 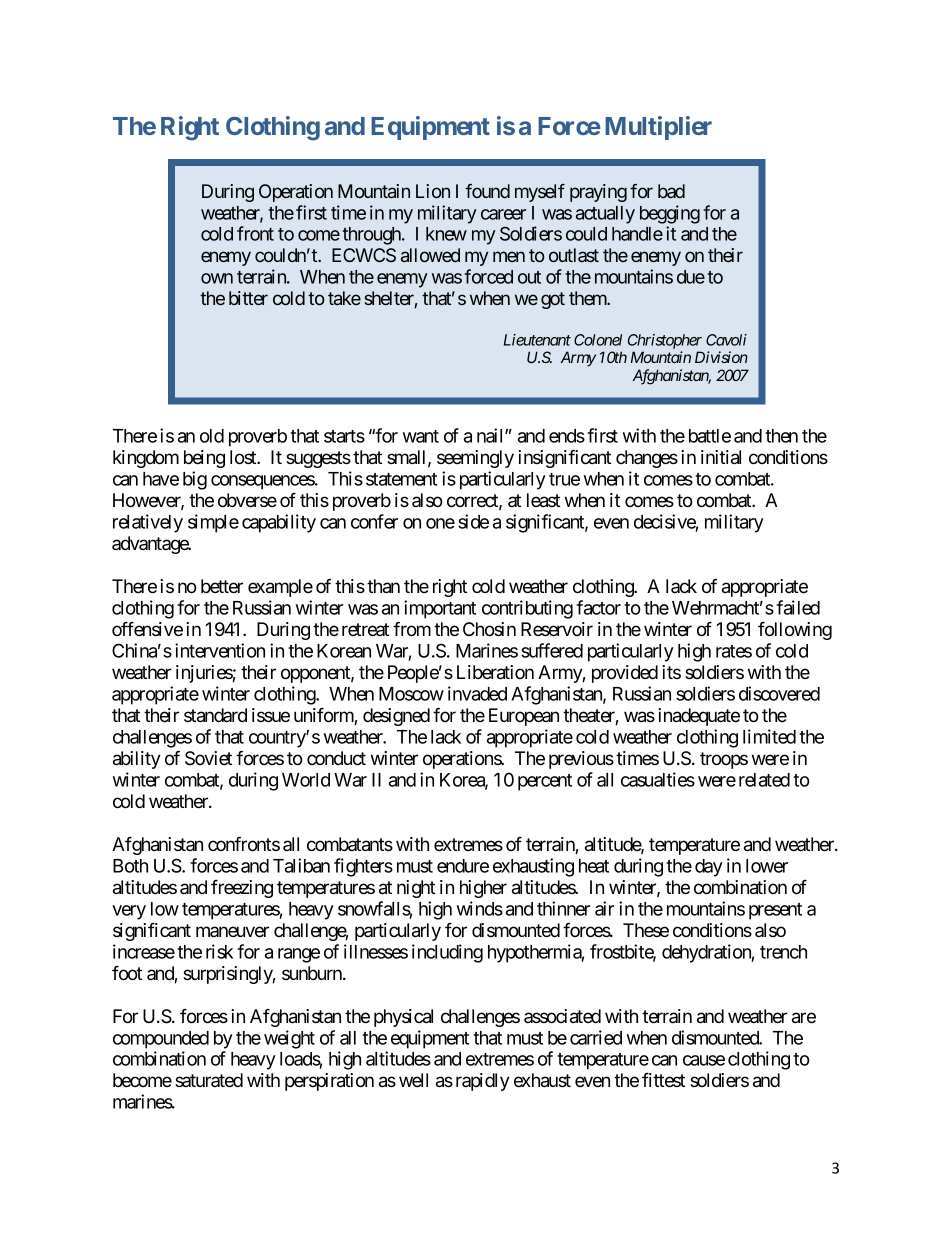 What do you see at coordinates (487, 191) in the document?
I see `found` at bounding box center [487, 191].
